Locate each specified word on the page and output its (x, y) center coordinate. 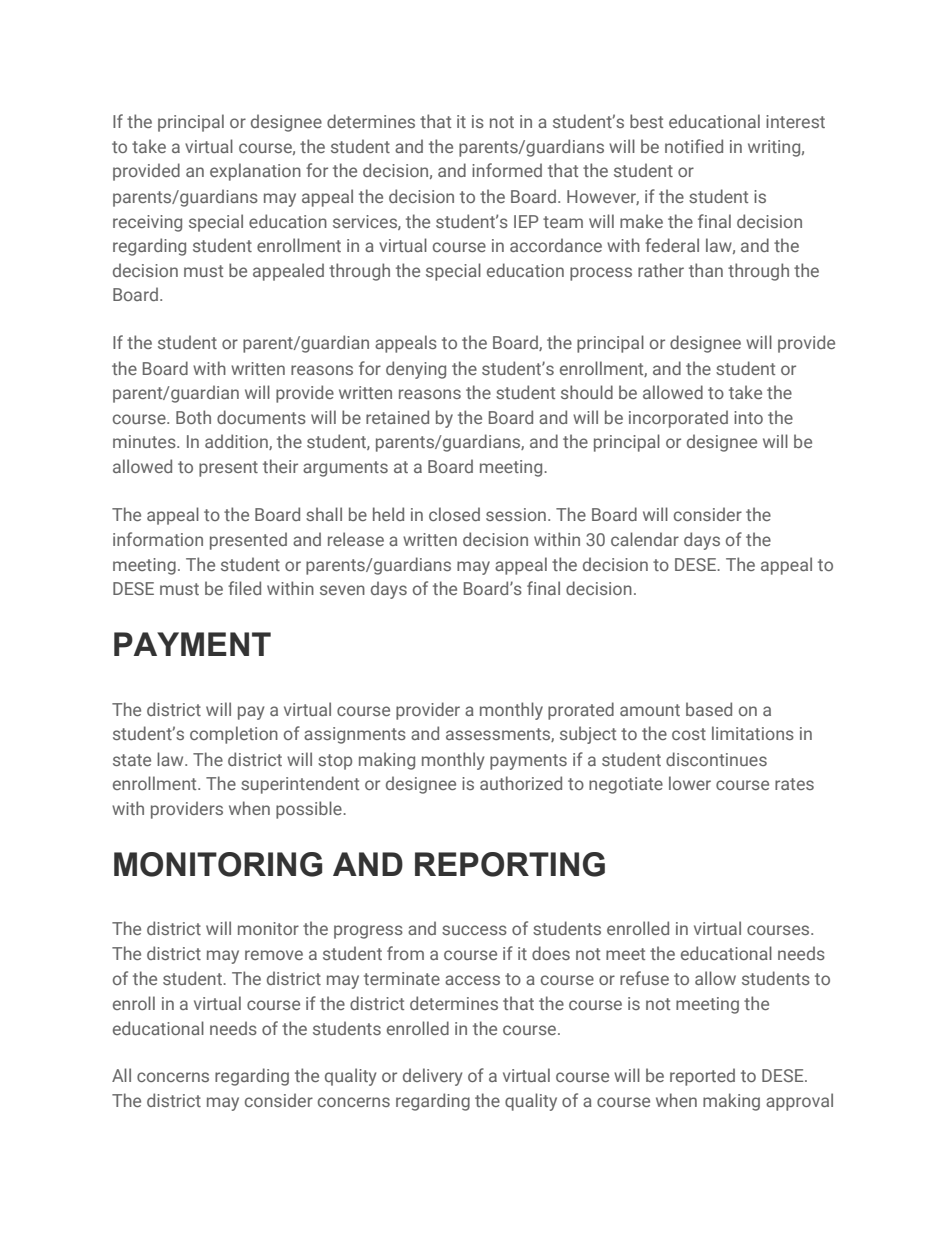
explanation (255, 172)
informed (507, 170)
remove (274, 955)
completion (234, 735)
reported (702, 1077)
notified (694, 146)
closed (454, 514)
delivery (432, 1077)
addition (237, 442)
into (748, 417)
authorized (521, 783)
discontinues (716, 759)
